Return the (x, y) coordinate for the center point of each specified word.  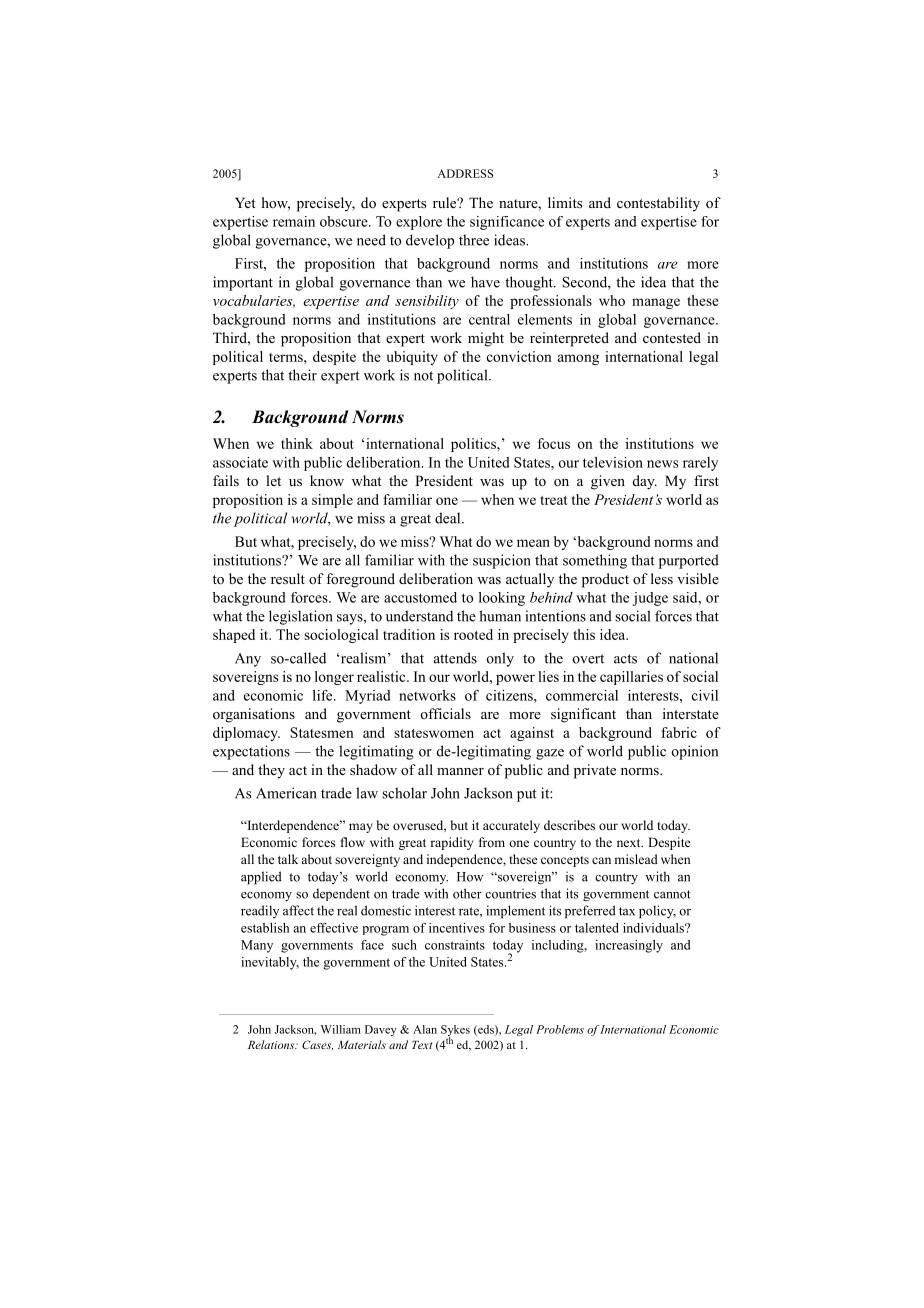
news (662, 464)
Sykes (455, 1032)
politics (474, 445)
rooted (473, 634)
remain (294, 221)
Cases (317, 1045)
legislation (301, 617)
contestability (658, 204)
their (302, 375)
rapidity (451, 843)
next (630, 843)
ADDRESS (465, 173)
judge (650, 599)
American (286, 793)
